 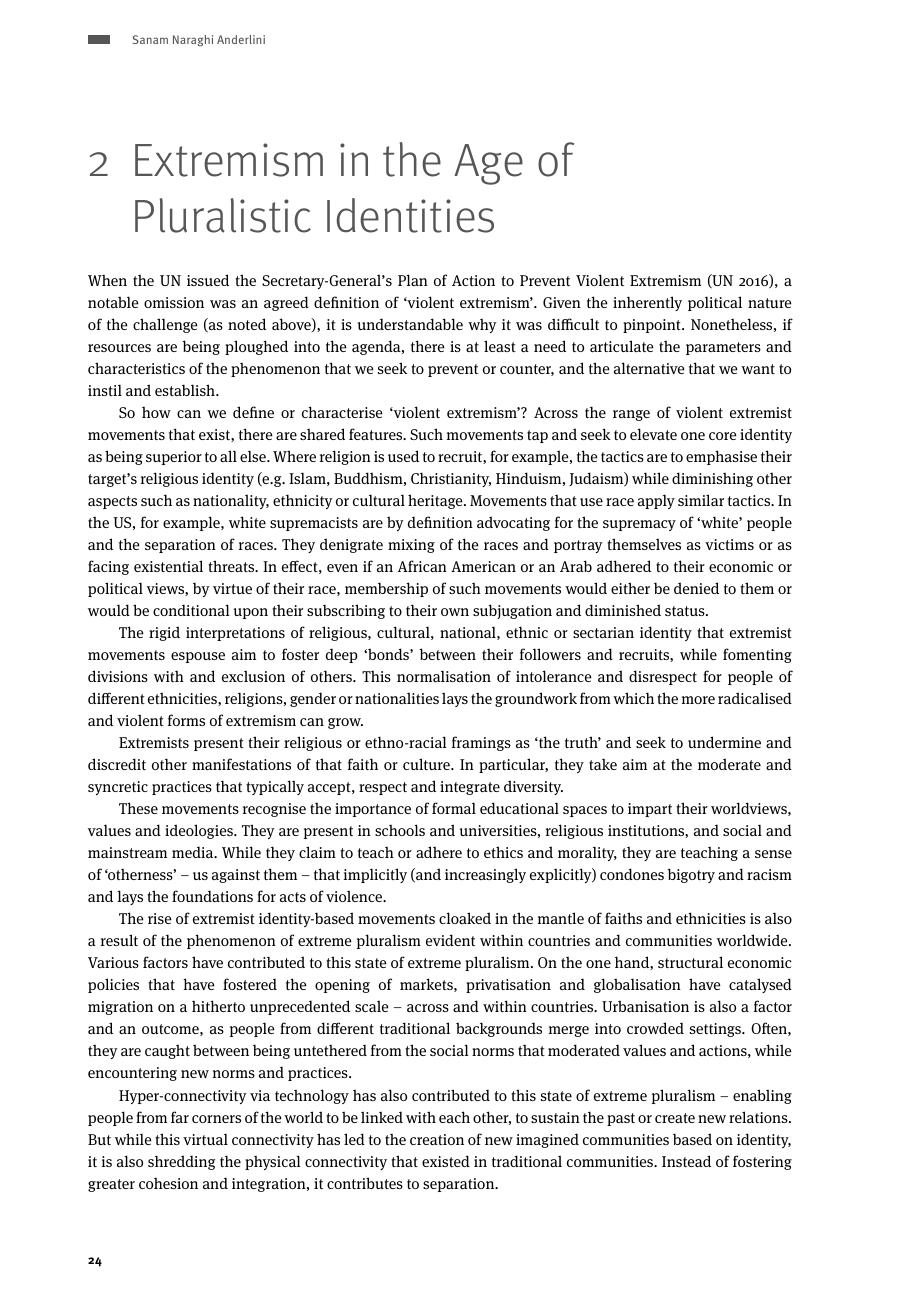 I want to click on inherently, so click(x=647, y=303).
